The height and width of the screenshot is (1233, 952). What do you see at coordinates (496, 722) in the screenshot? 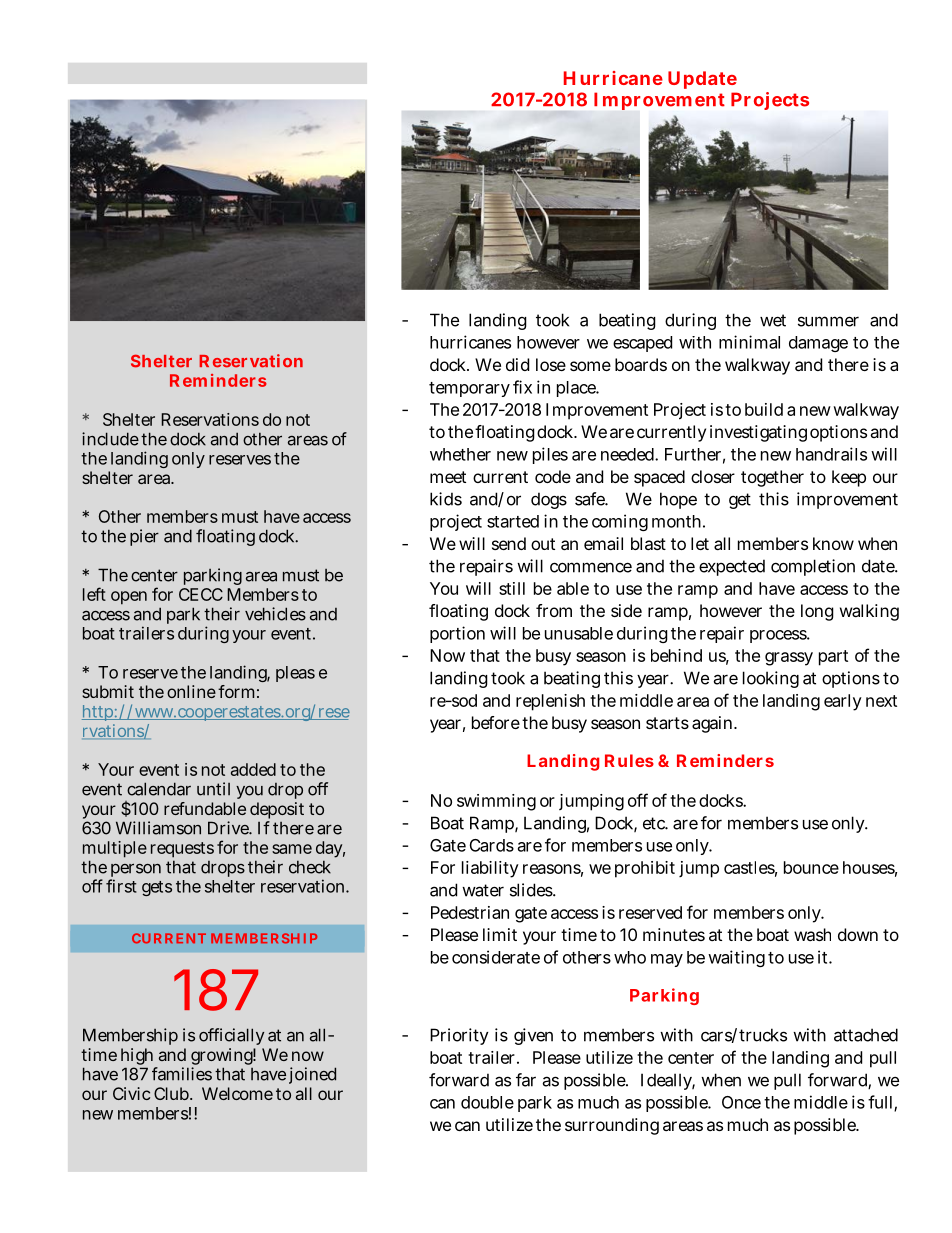
I see `before` at bounding box center [496, 722].
